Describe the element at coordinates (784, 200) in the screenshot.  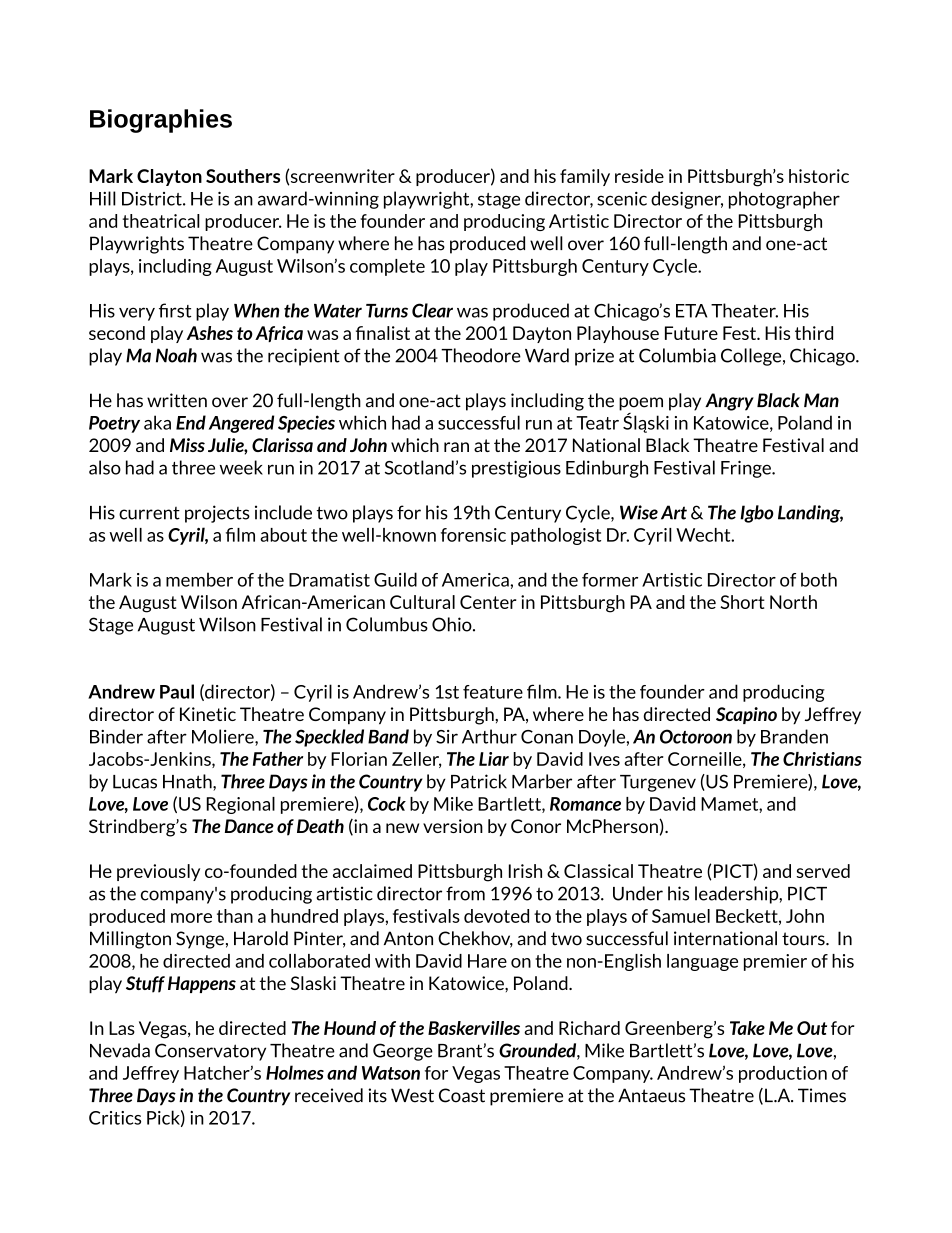
I see `photographer` at that location.
